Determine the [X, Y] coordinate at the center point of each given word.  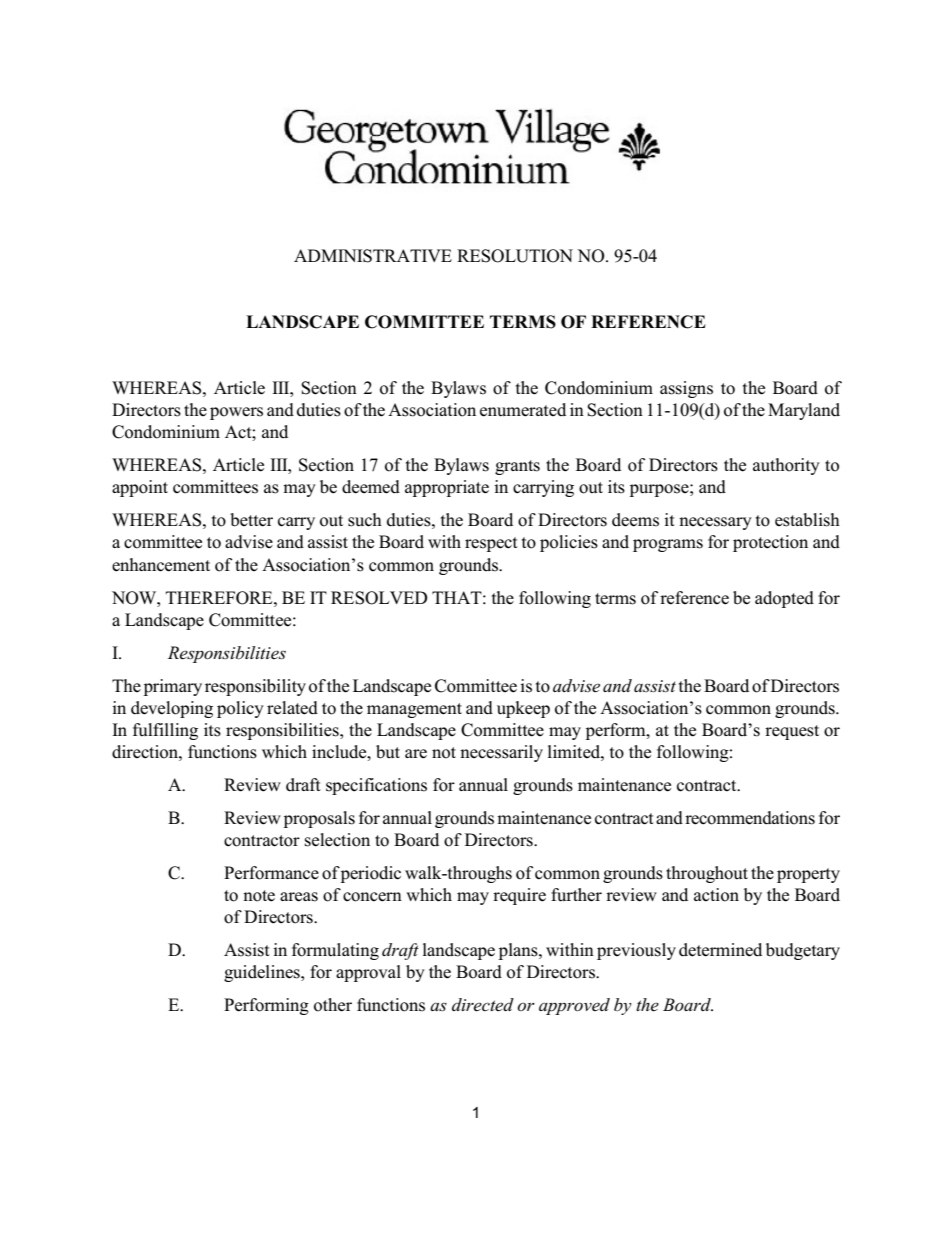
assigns [686, 389]
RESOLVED [379, 598]
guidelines [263, 973]
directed [483, 1005]
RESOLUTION [515, 256]
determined [720, 950]
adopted [784, 599]
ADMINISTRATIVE [373, 256]
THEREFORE [220, 598]
